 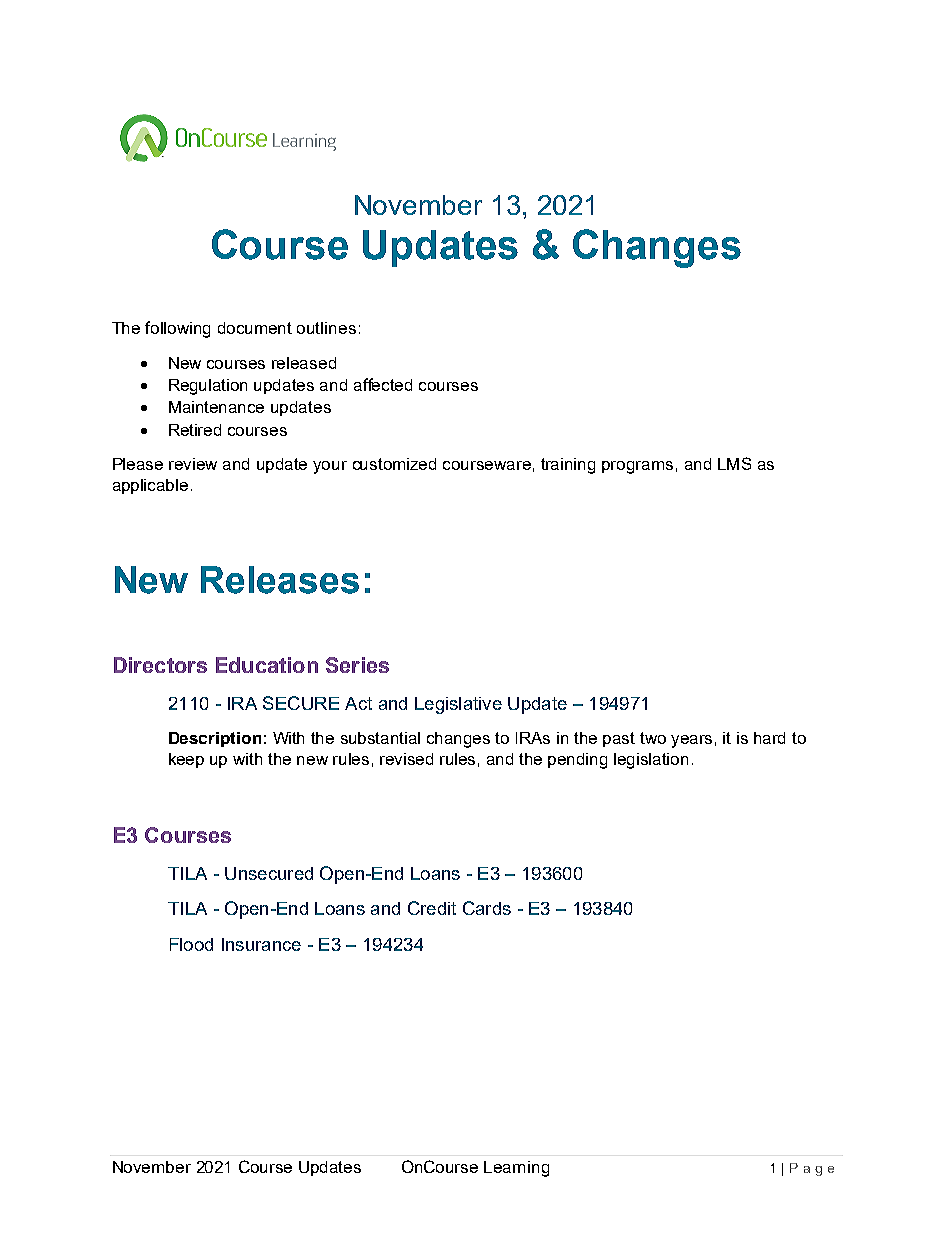 I want to click on revised, so click(x=406, y=759).
